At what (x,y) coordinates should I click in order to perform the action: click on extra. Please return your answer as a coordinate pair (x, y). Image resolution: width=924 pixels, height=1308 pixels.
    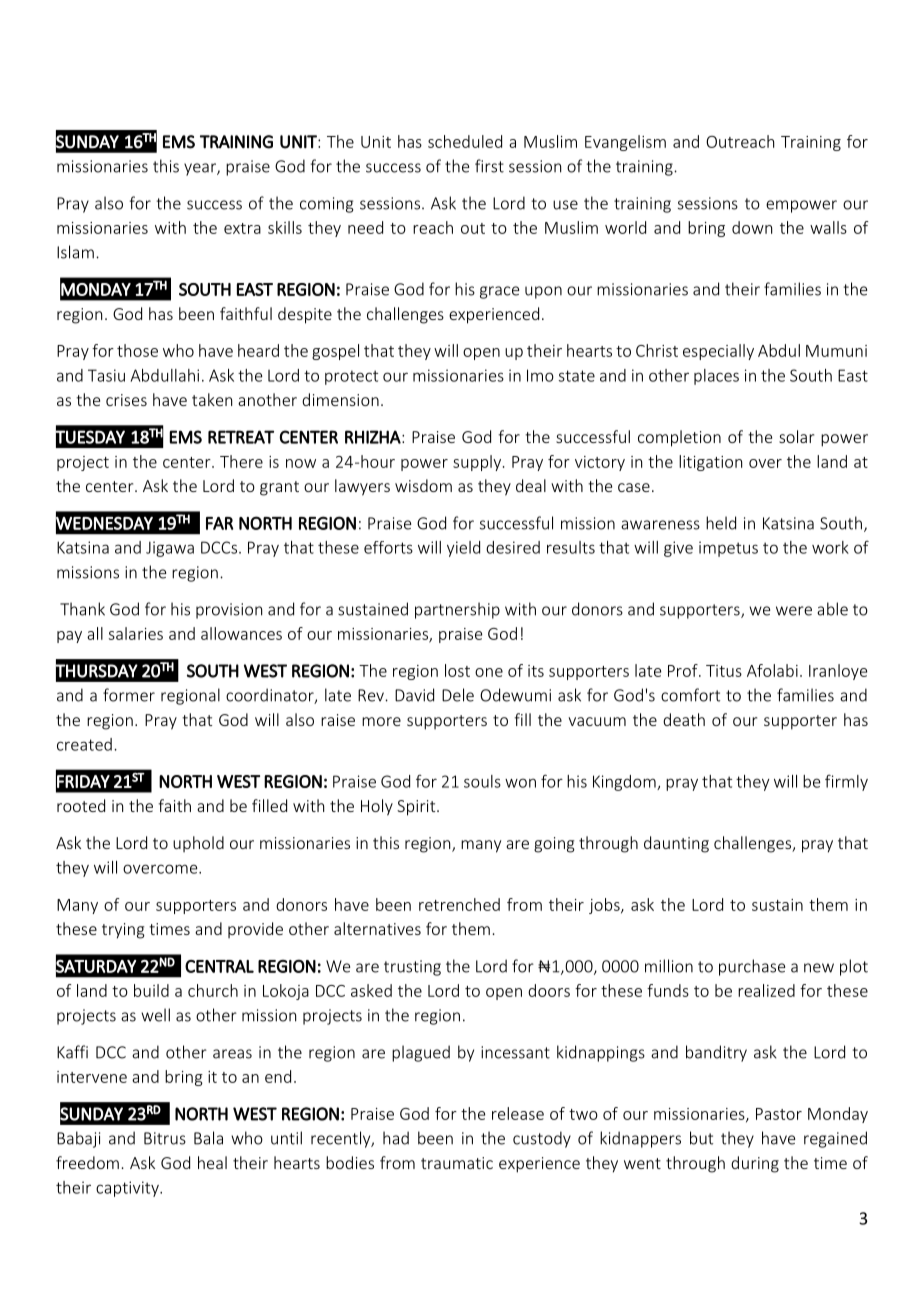
    Looking at the image, I should click on (242, 228).
